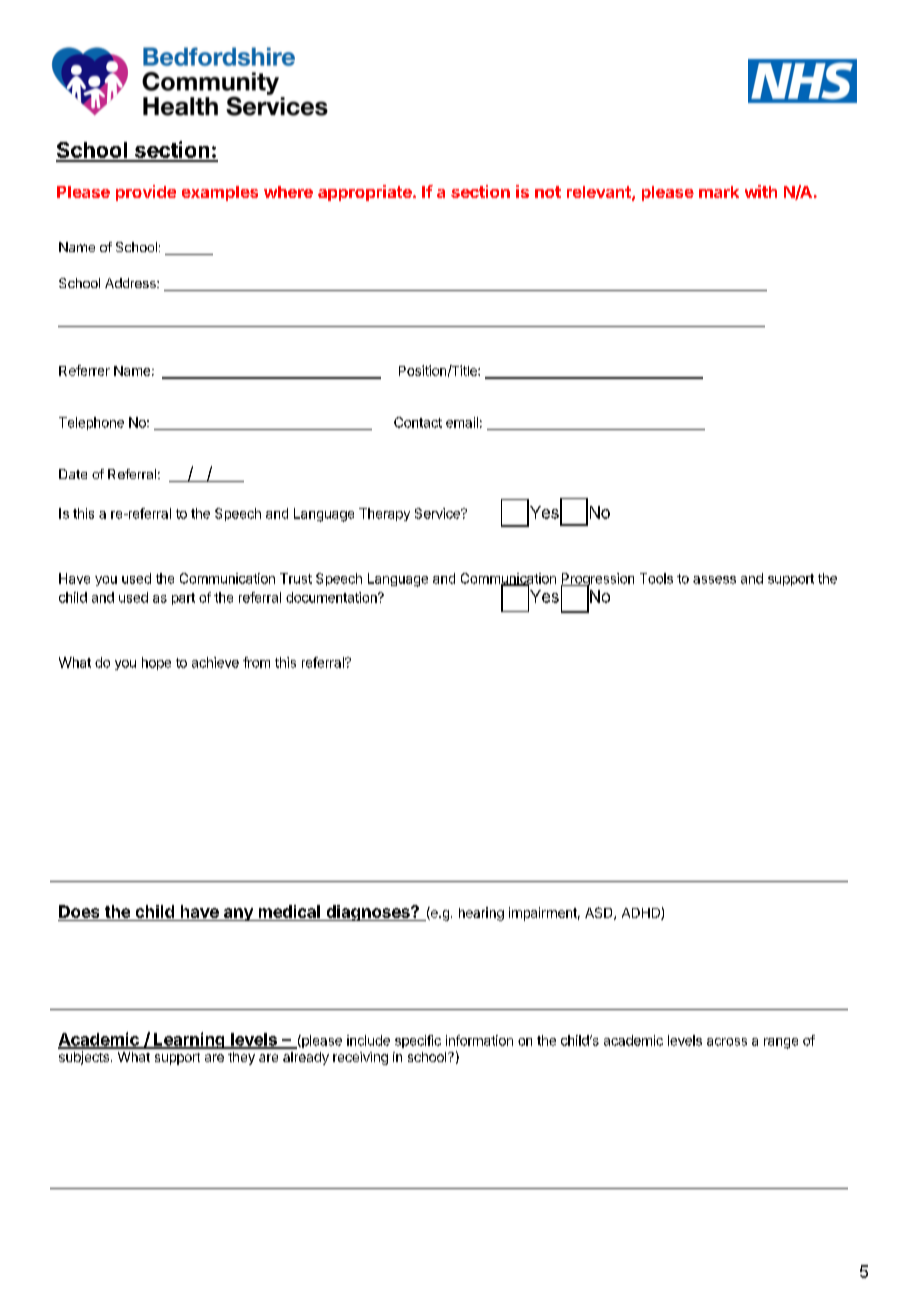  Describe the element at coordinates (189, 1040) in the screenshot. I see `Learning` at that location.
